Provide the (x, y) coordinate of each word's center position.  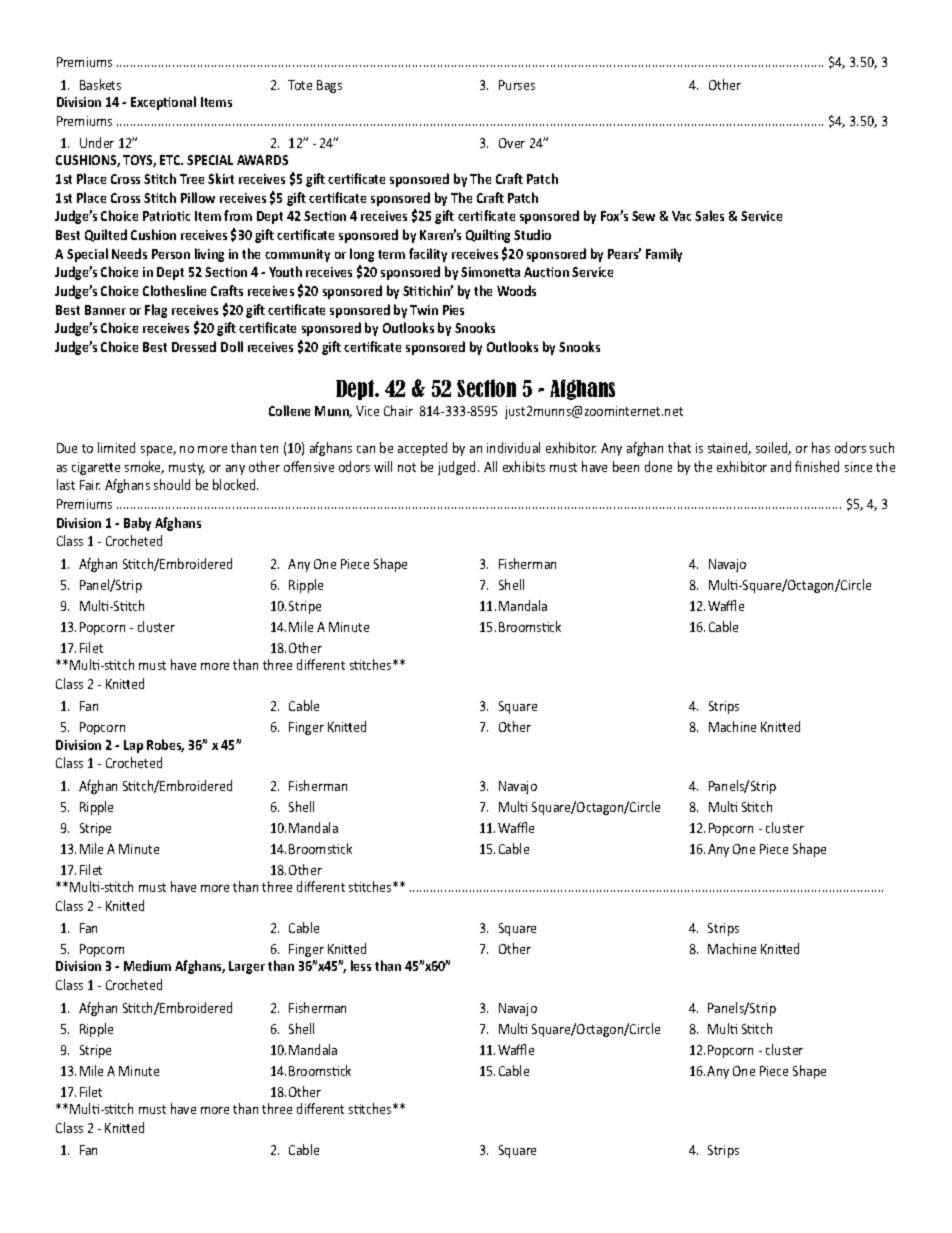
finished (817, 466)
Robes (165, 745)
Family (664, 255)
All (490, 466)
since (858, 467)
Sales (709, 215)
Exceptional (163, 103)
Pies (453, 310)
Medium (147, 965)
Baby (137, 524)
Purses (517, 85)
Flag (156, 311)
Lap (133, 746)
